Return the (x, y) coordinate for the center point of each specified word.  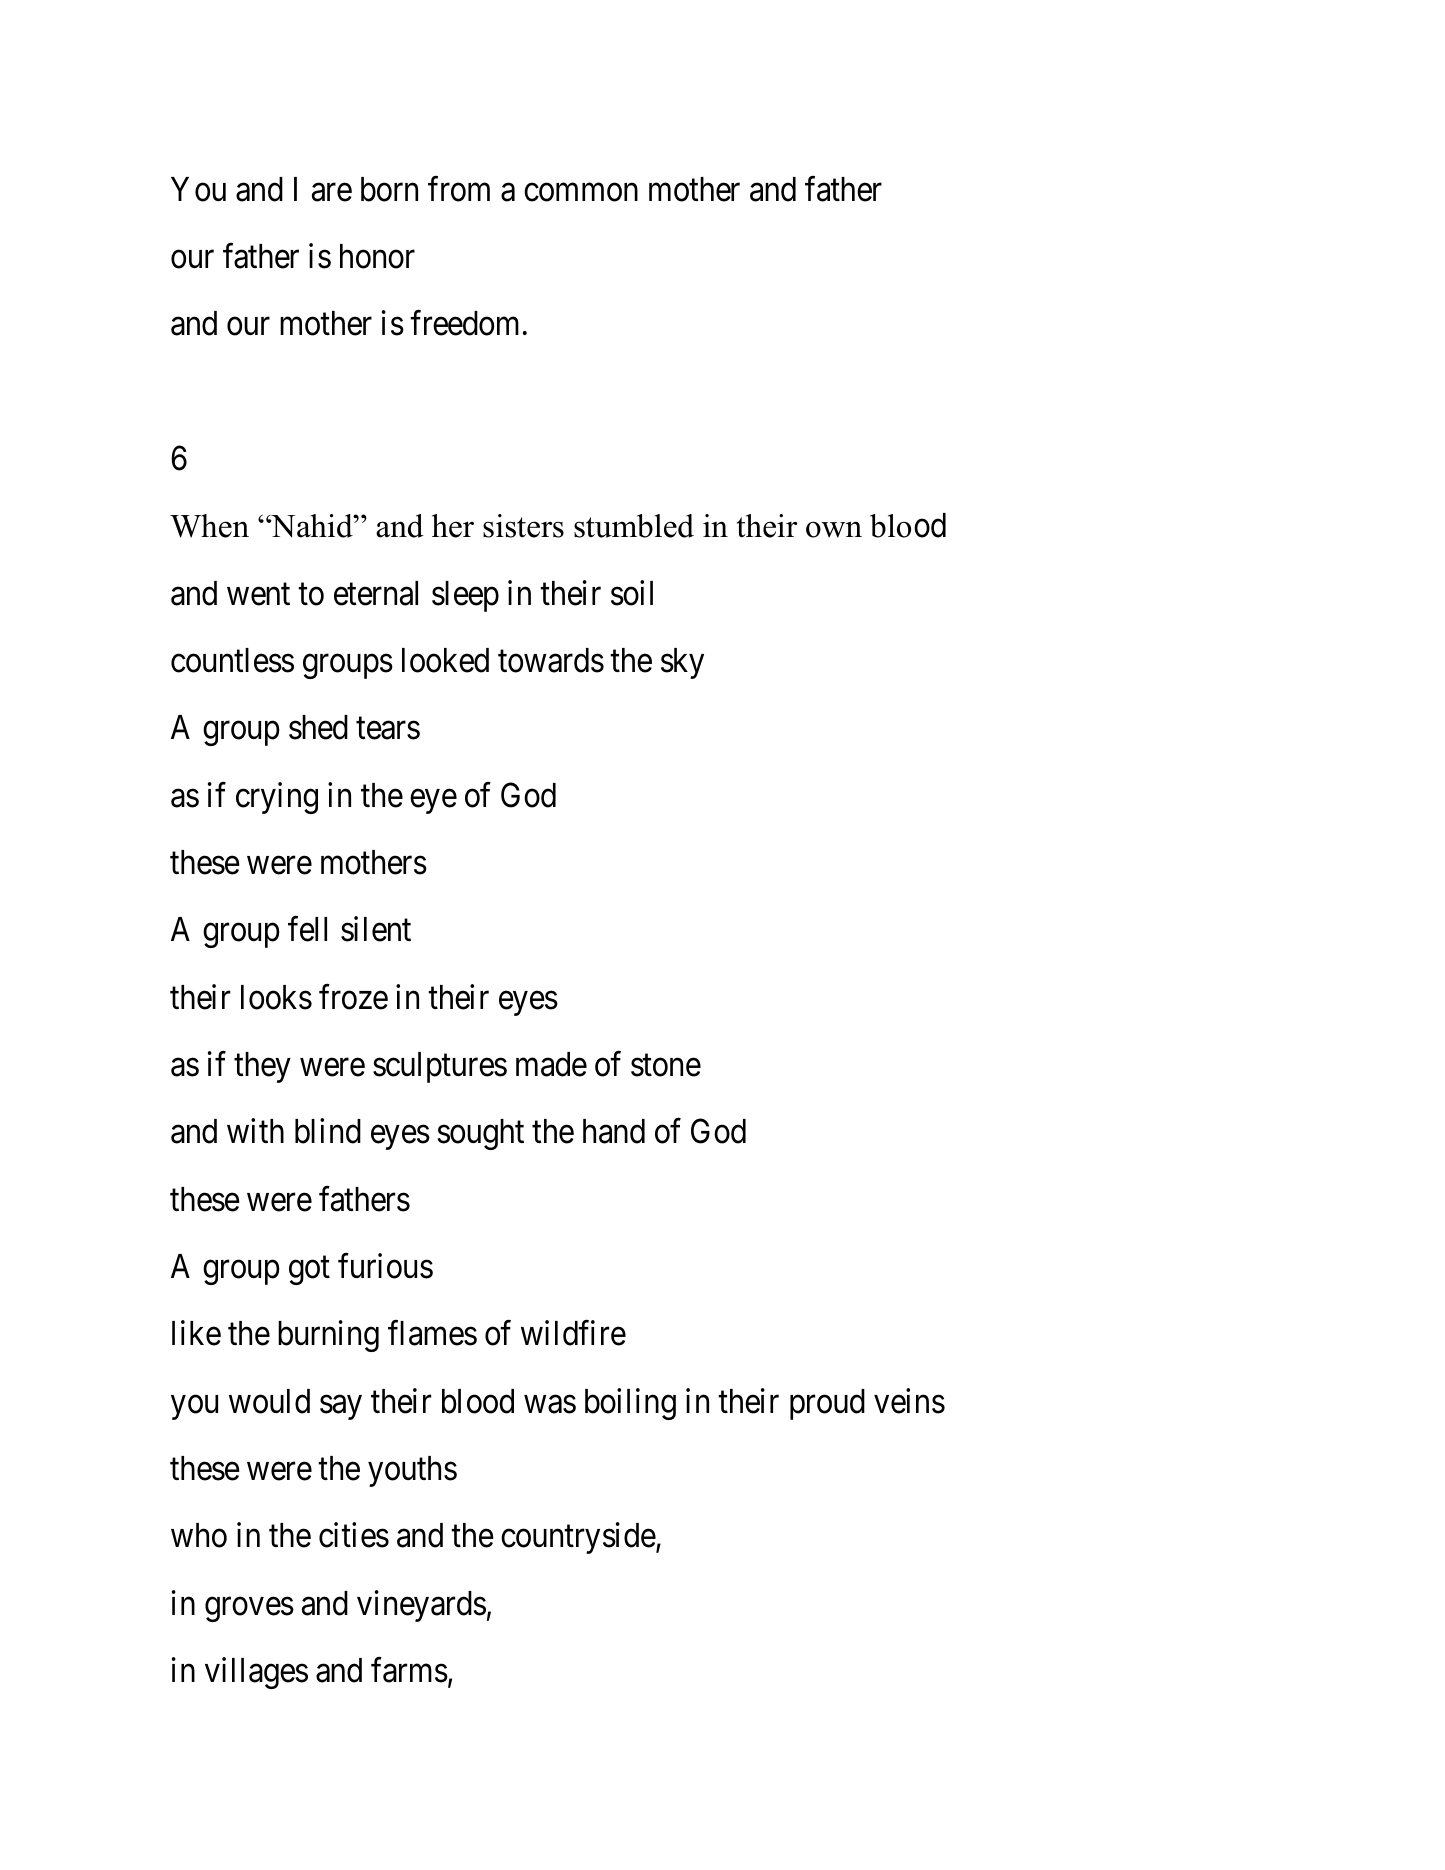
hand (614, 1131)
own (834, 529)
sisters (523, 526)
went (258, 595)
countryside (578, 1538)
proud (827, 1404)
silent (376, 929)
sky (682, 663)
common (581, 192)
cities (354, 1535)
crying (277, 798)
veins (909, 1401)
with (255, 1131)
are (332, 192)
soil (632, 593)
